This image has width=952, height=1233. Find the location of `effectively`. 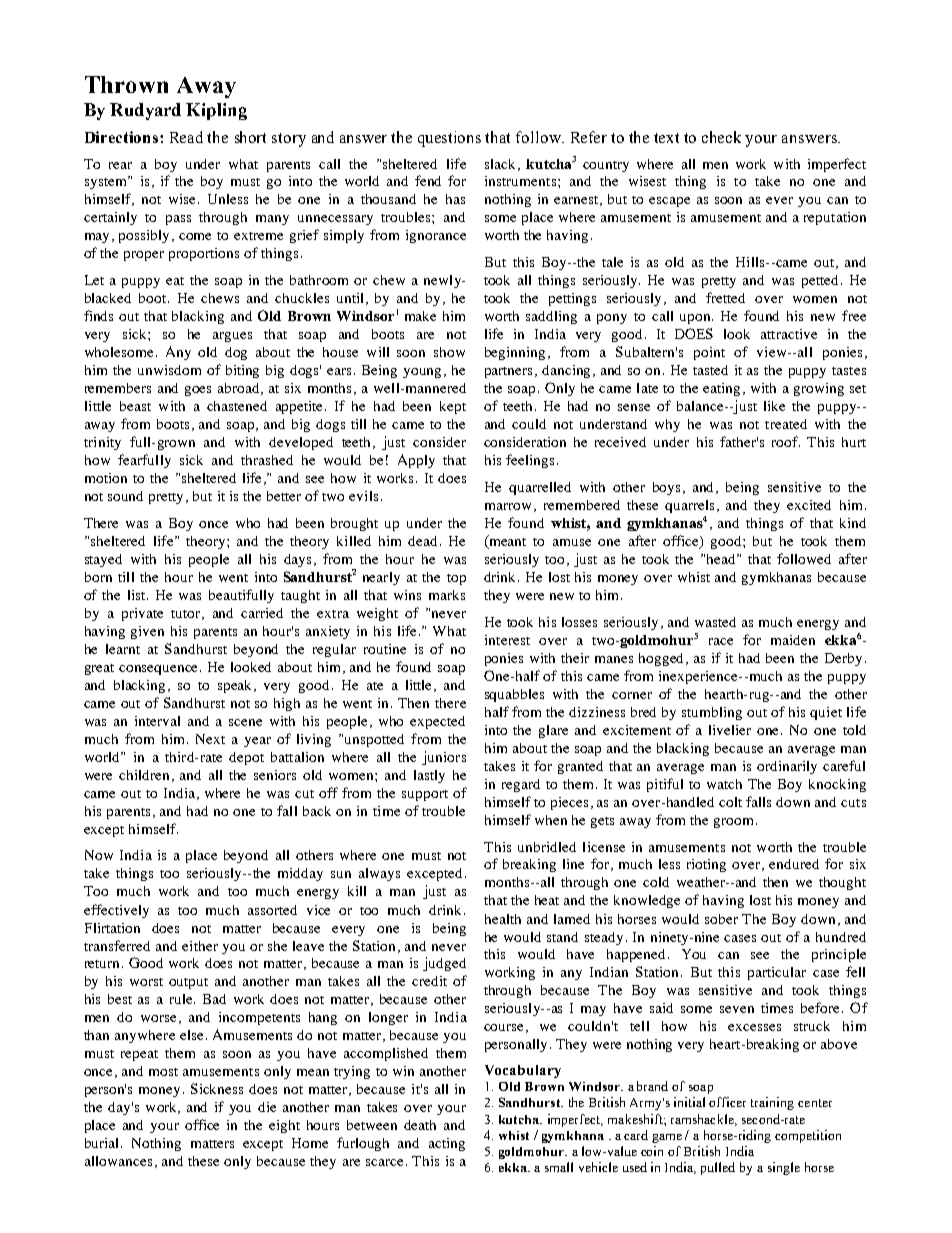

effectively is located at coordinates (116, 911).
